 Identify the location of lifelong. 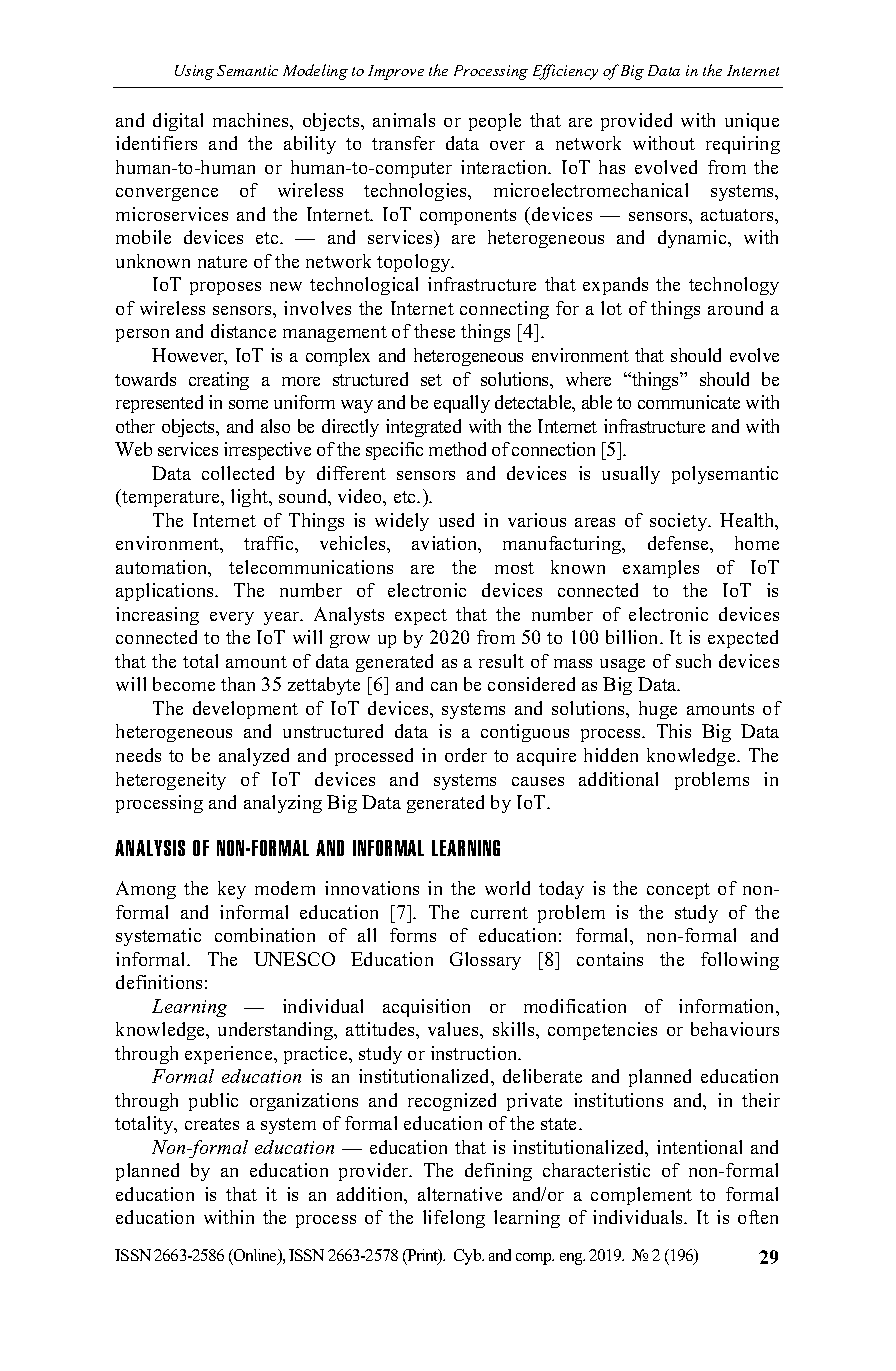
(454, 1219).
